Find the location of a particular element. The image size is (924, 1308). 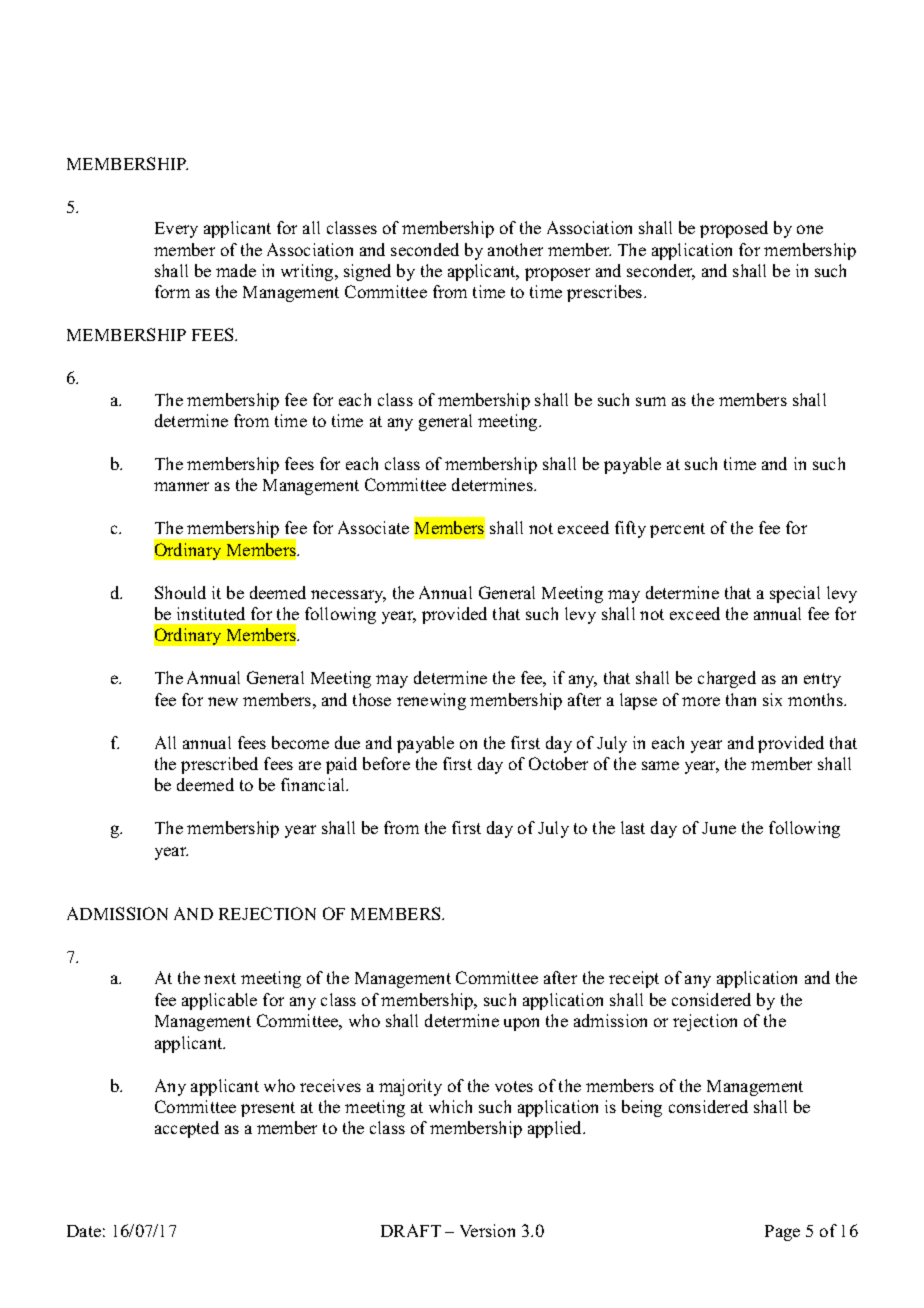

Every is located at coordinates (176, 230).
